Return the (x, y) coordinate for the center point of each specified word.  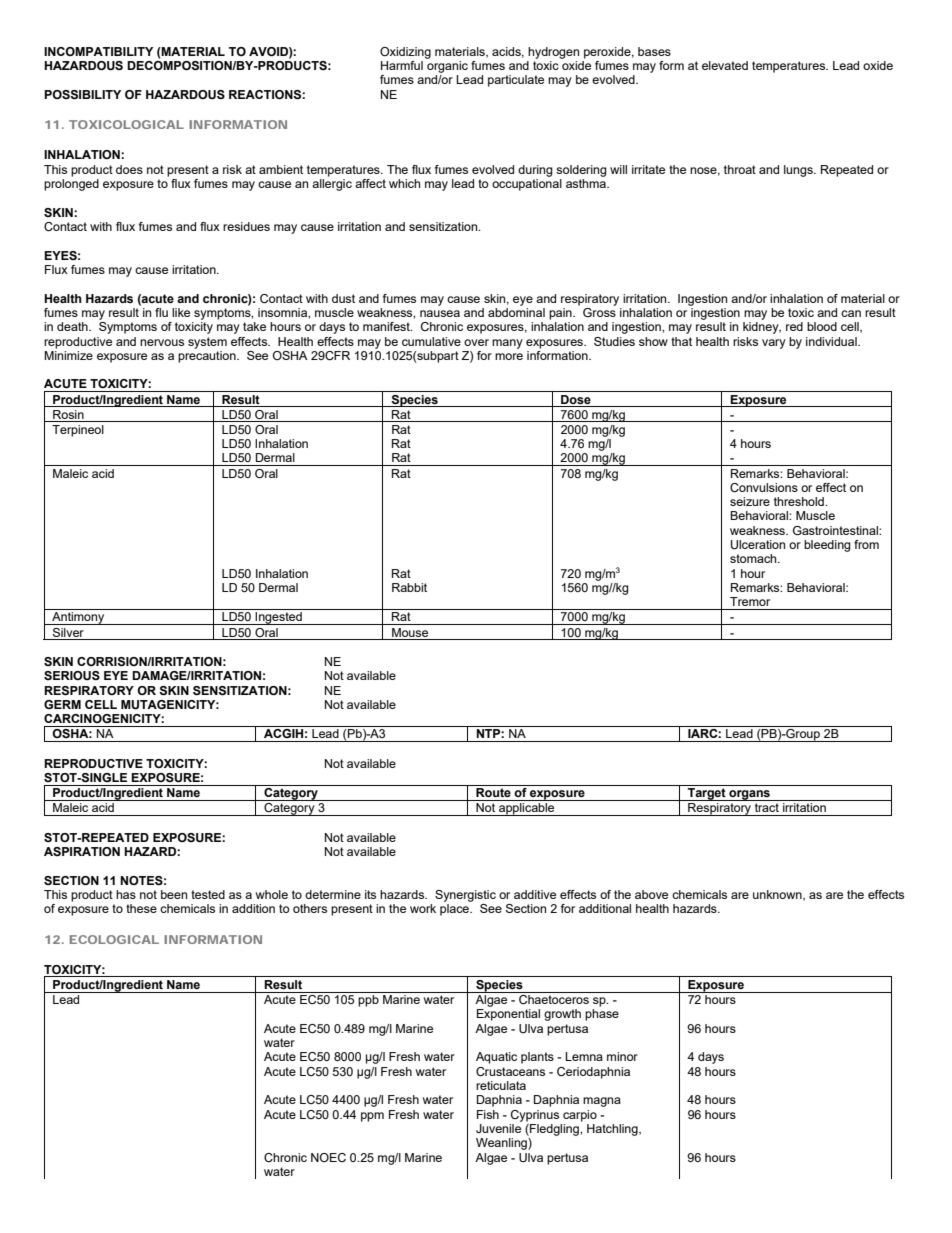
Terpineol (78, 431)
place (456, 910)
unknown (778, 895)
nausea (440, 313)
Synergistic (465, 896)
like (181, 312)
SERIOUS (72, 676)
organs (749, 795)
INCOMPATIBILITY (98, 51)
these (141, 908)
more (509, 356)
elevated (725, 65)
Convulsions (764, 487)
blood (822, 326)
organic (447, 67)
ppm (372, 1117)
